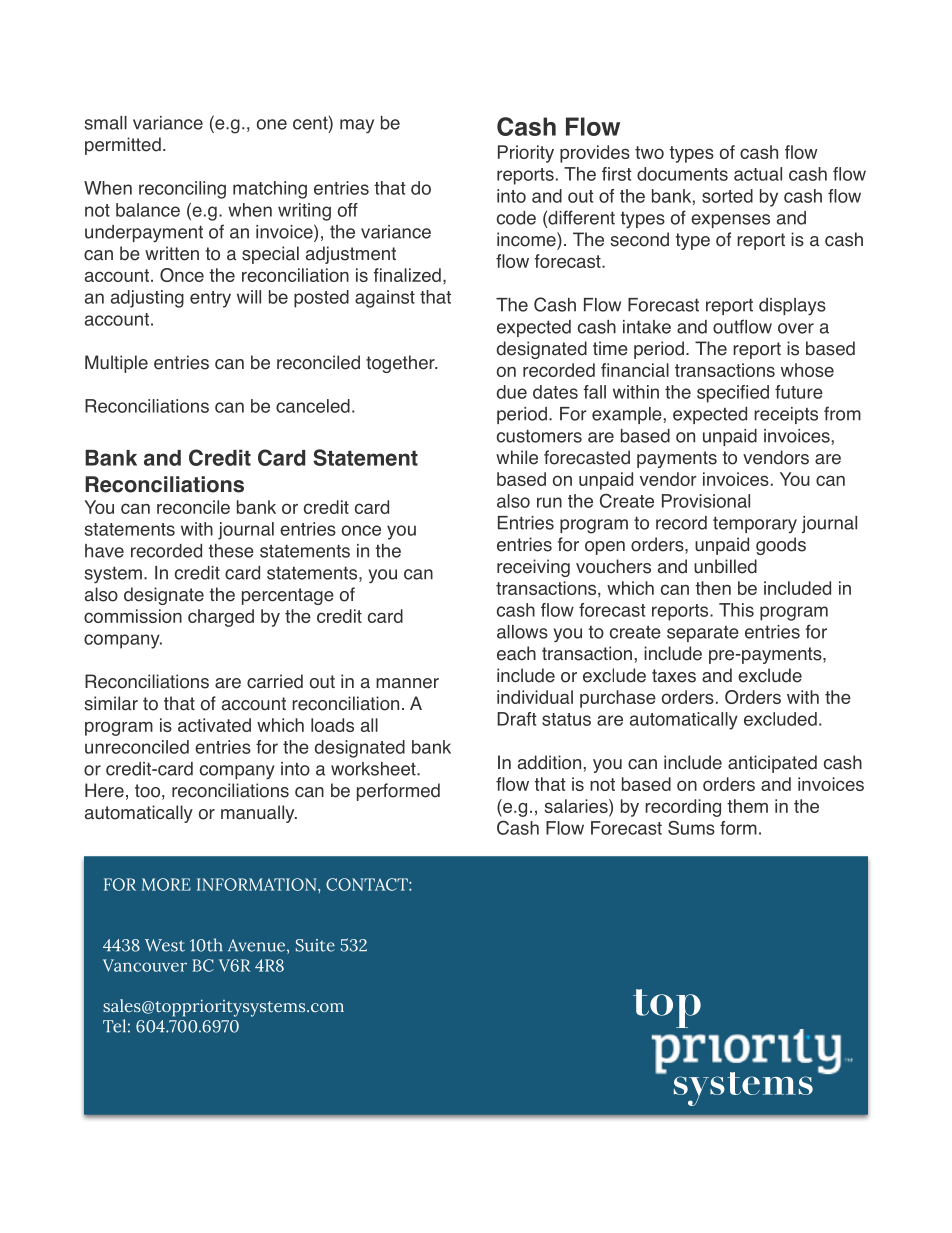  Describe the element at coordinates (796, 328) in the image. I see `over` at that location.
